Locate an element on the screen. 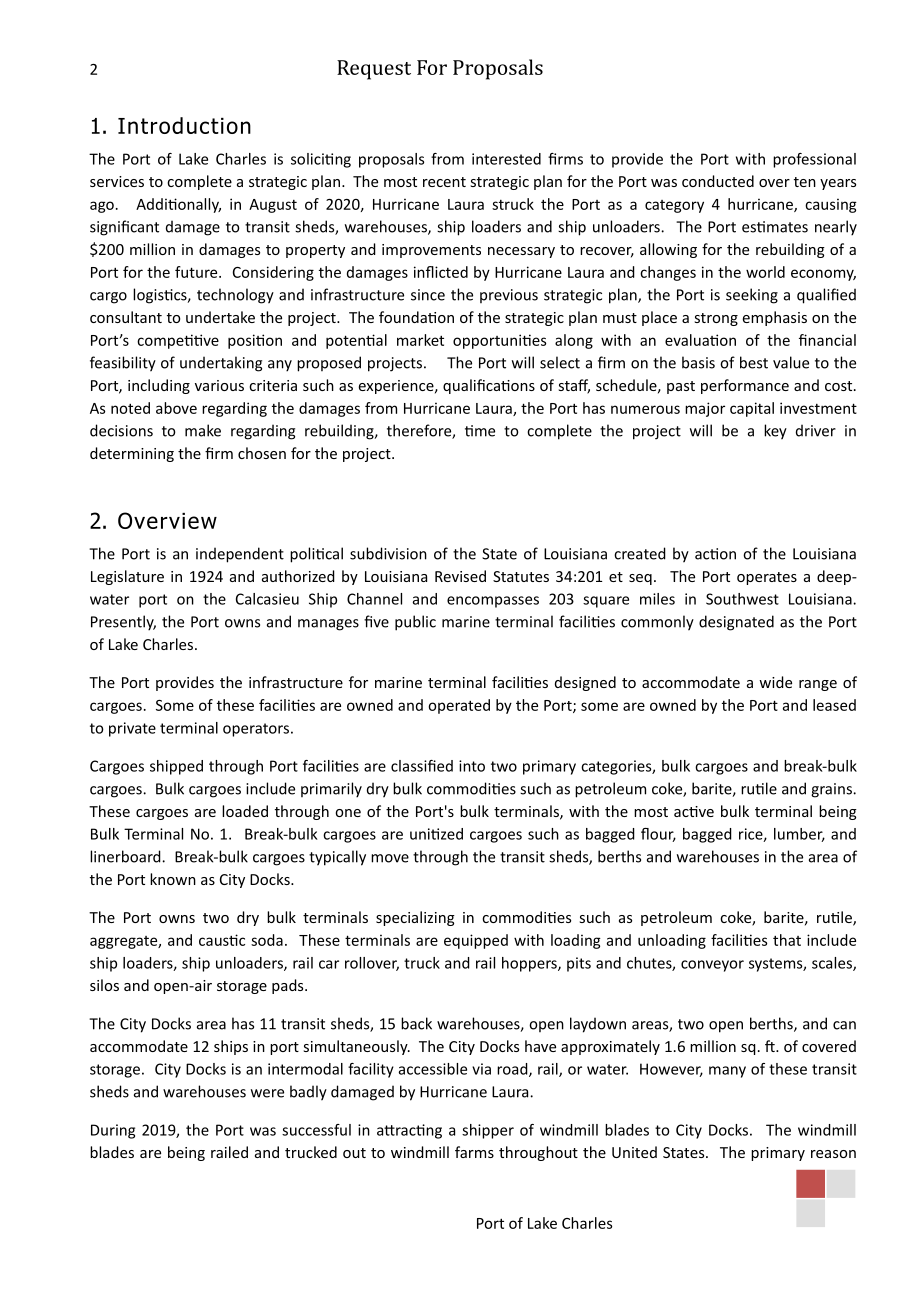 The image size is (924, 1308). grains is located at coordinates (832, 790).
